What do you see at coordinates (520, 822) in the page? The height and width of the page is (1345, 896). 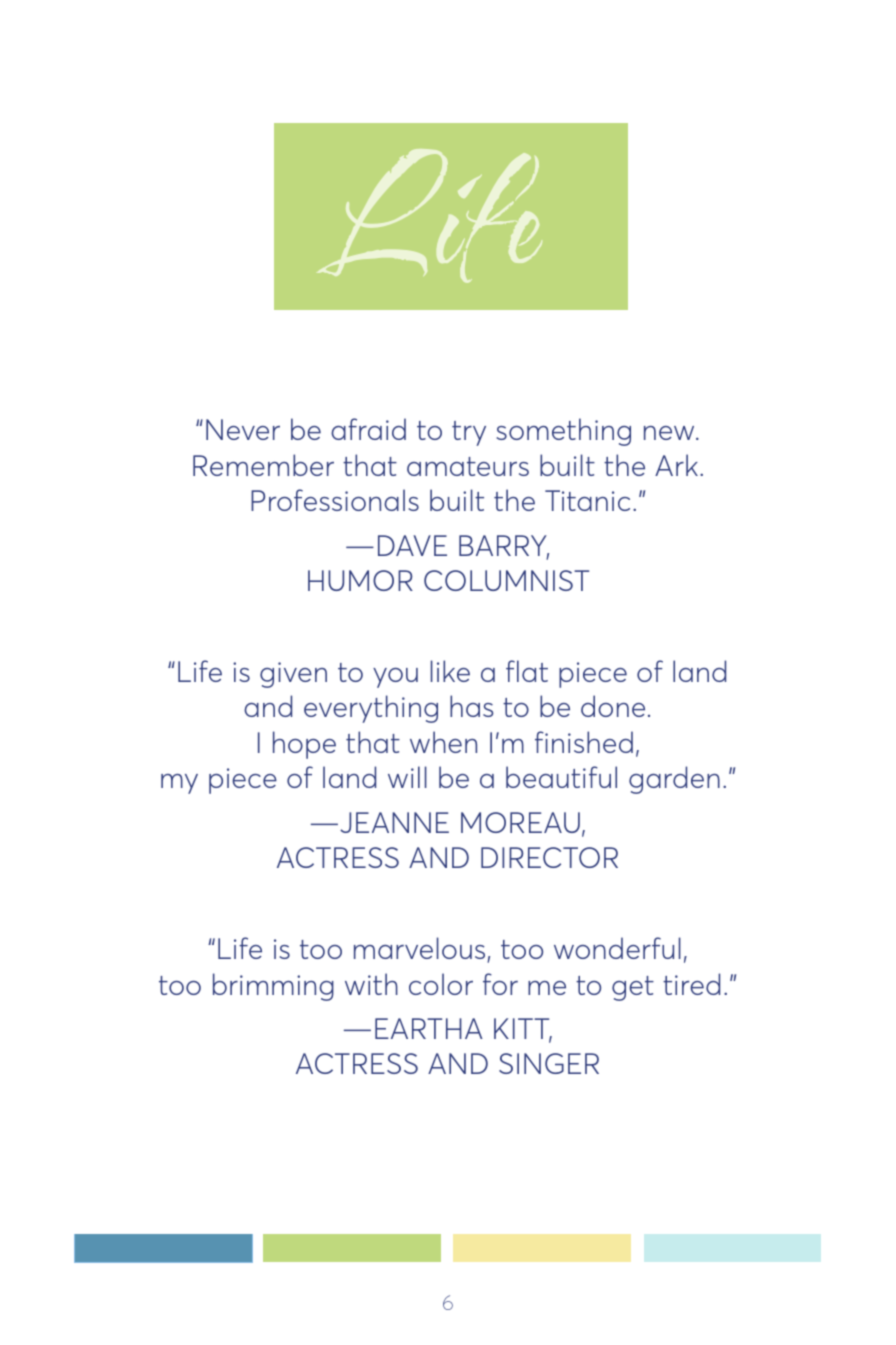 I see `MOREAU` at bounding box center [520, 822].
